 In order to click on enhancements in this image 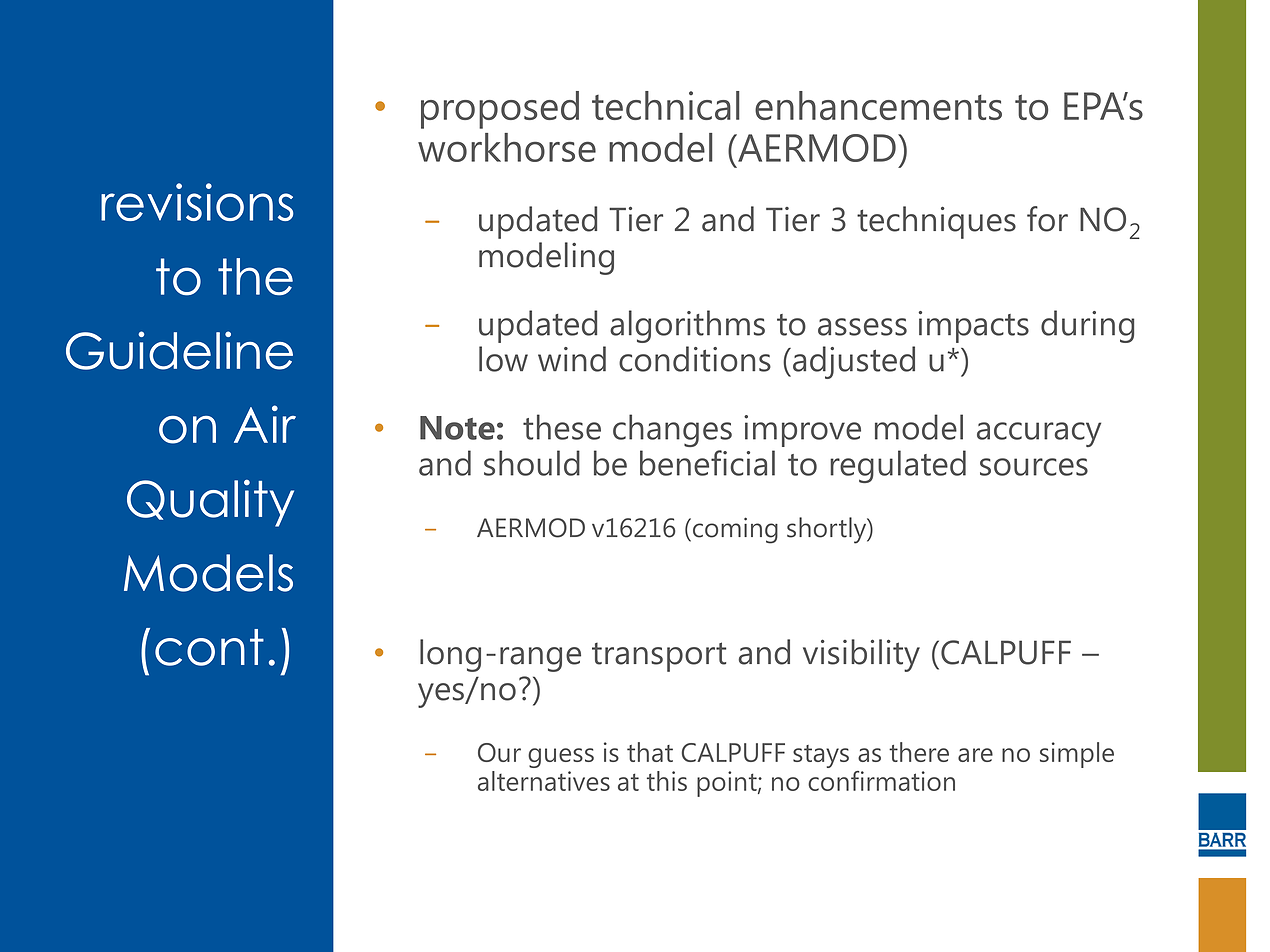, I will do `click(878, 105)`.
